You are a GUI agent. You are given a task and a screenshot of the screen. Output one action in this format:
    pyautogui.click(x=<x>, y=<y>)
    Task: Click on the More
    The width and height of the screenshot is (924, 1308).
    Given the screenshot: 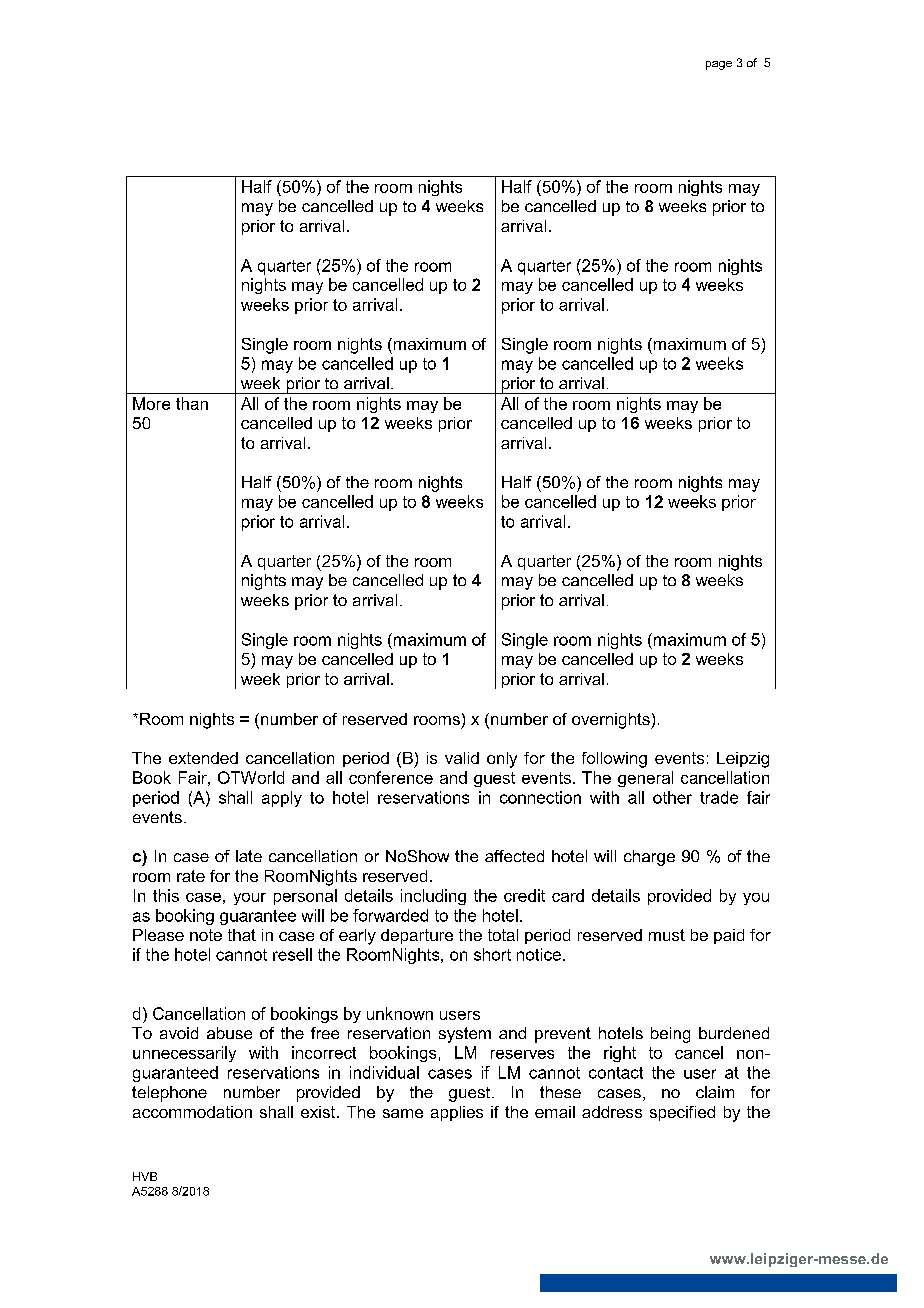 What is the action you would take?
    pyautogui.click(x=151, y=403)
